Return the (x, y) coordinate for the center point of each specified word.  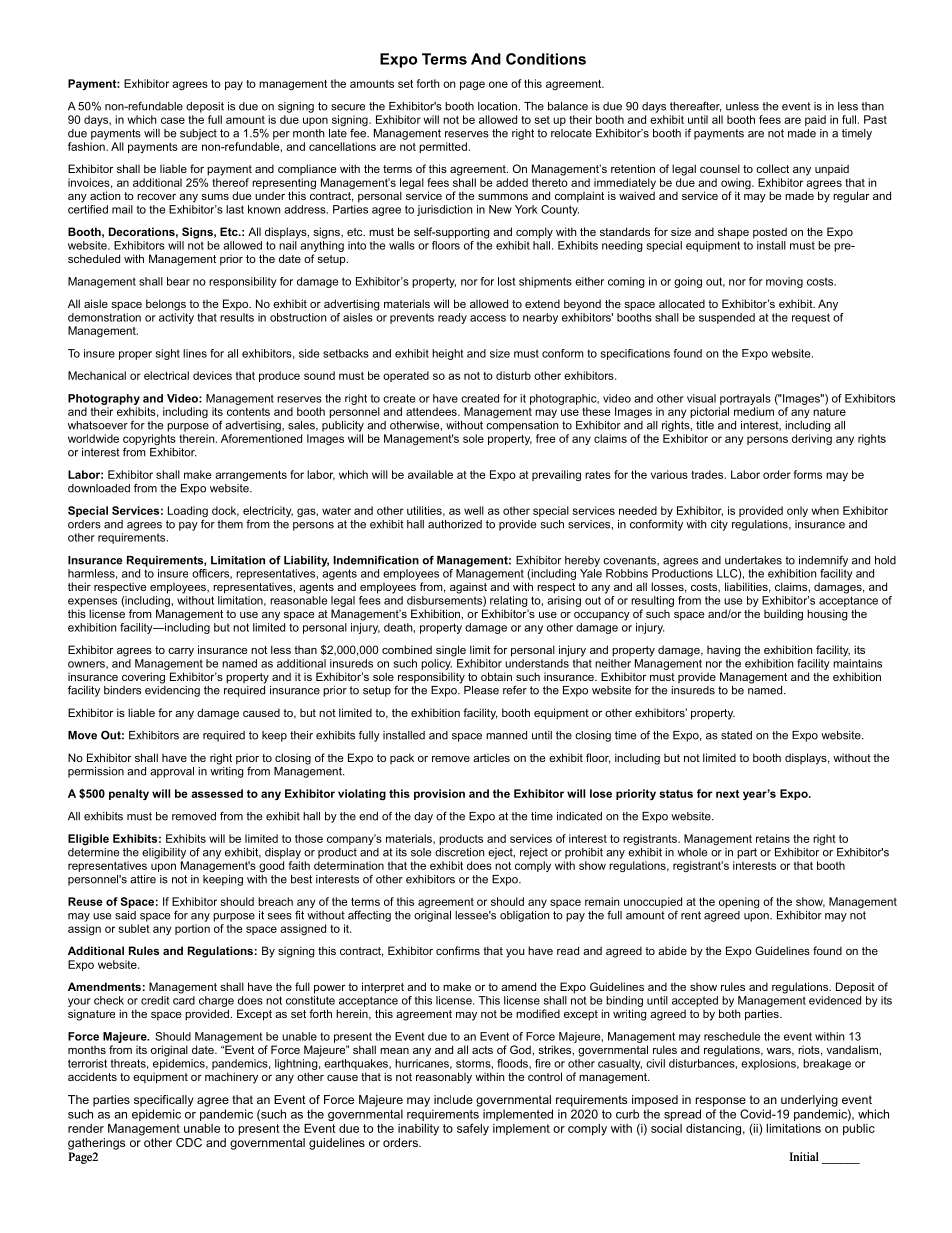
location (497, 106)
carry (181, 652)
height (447, 354)
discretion (459, 852)
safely (473, 1129)
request (811, 318)
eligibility (164, 853)
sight (168, 354)
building (783, 615)
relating (509, 601)
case (173, 120)
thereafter (695, 106)
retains (773, 838)
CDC (189, 1142)
